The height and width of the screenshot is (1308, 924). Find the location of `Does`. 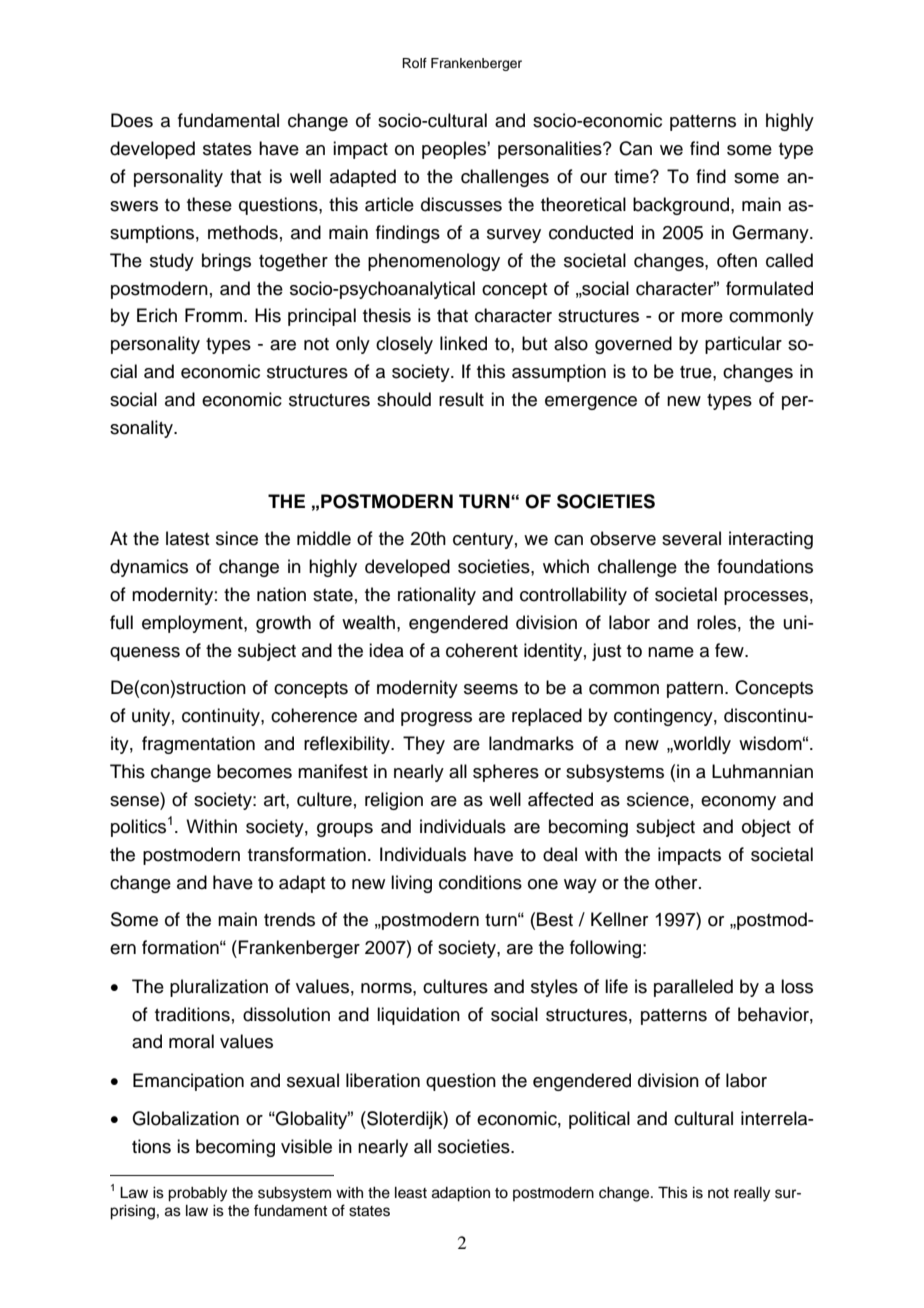

Does is located at coordinates (132, 120).
